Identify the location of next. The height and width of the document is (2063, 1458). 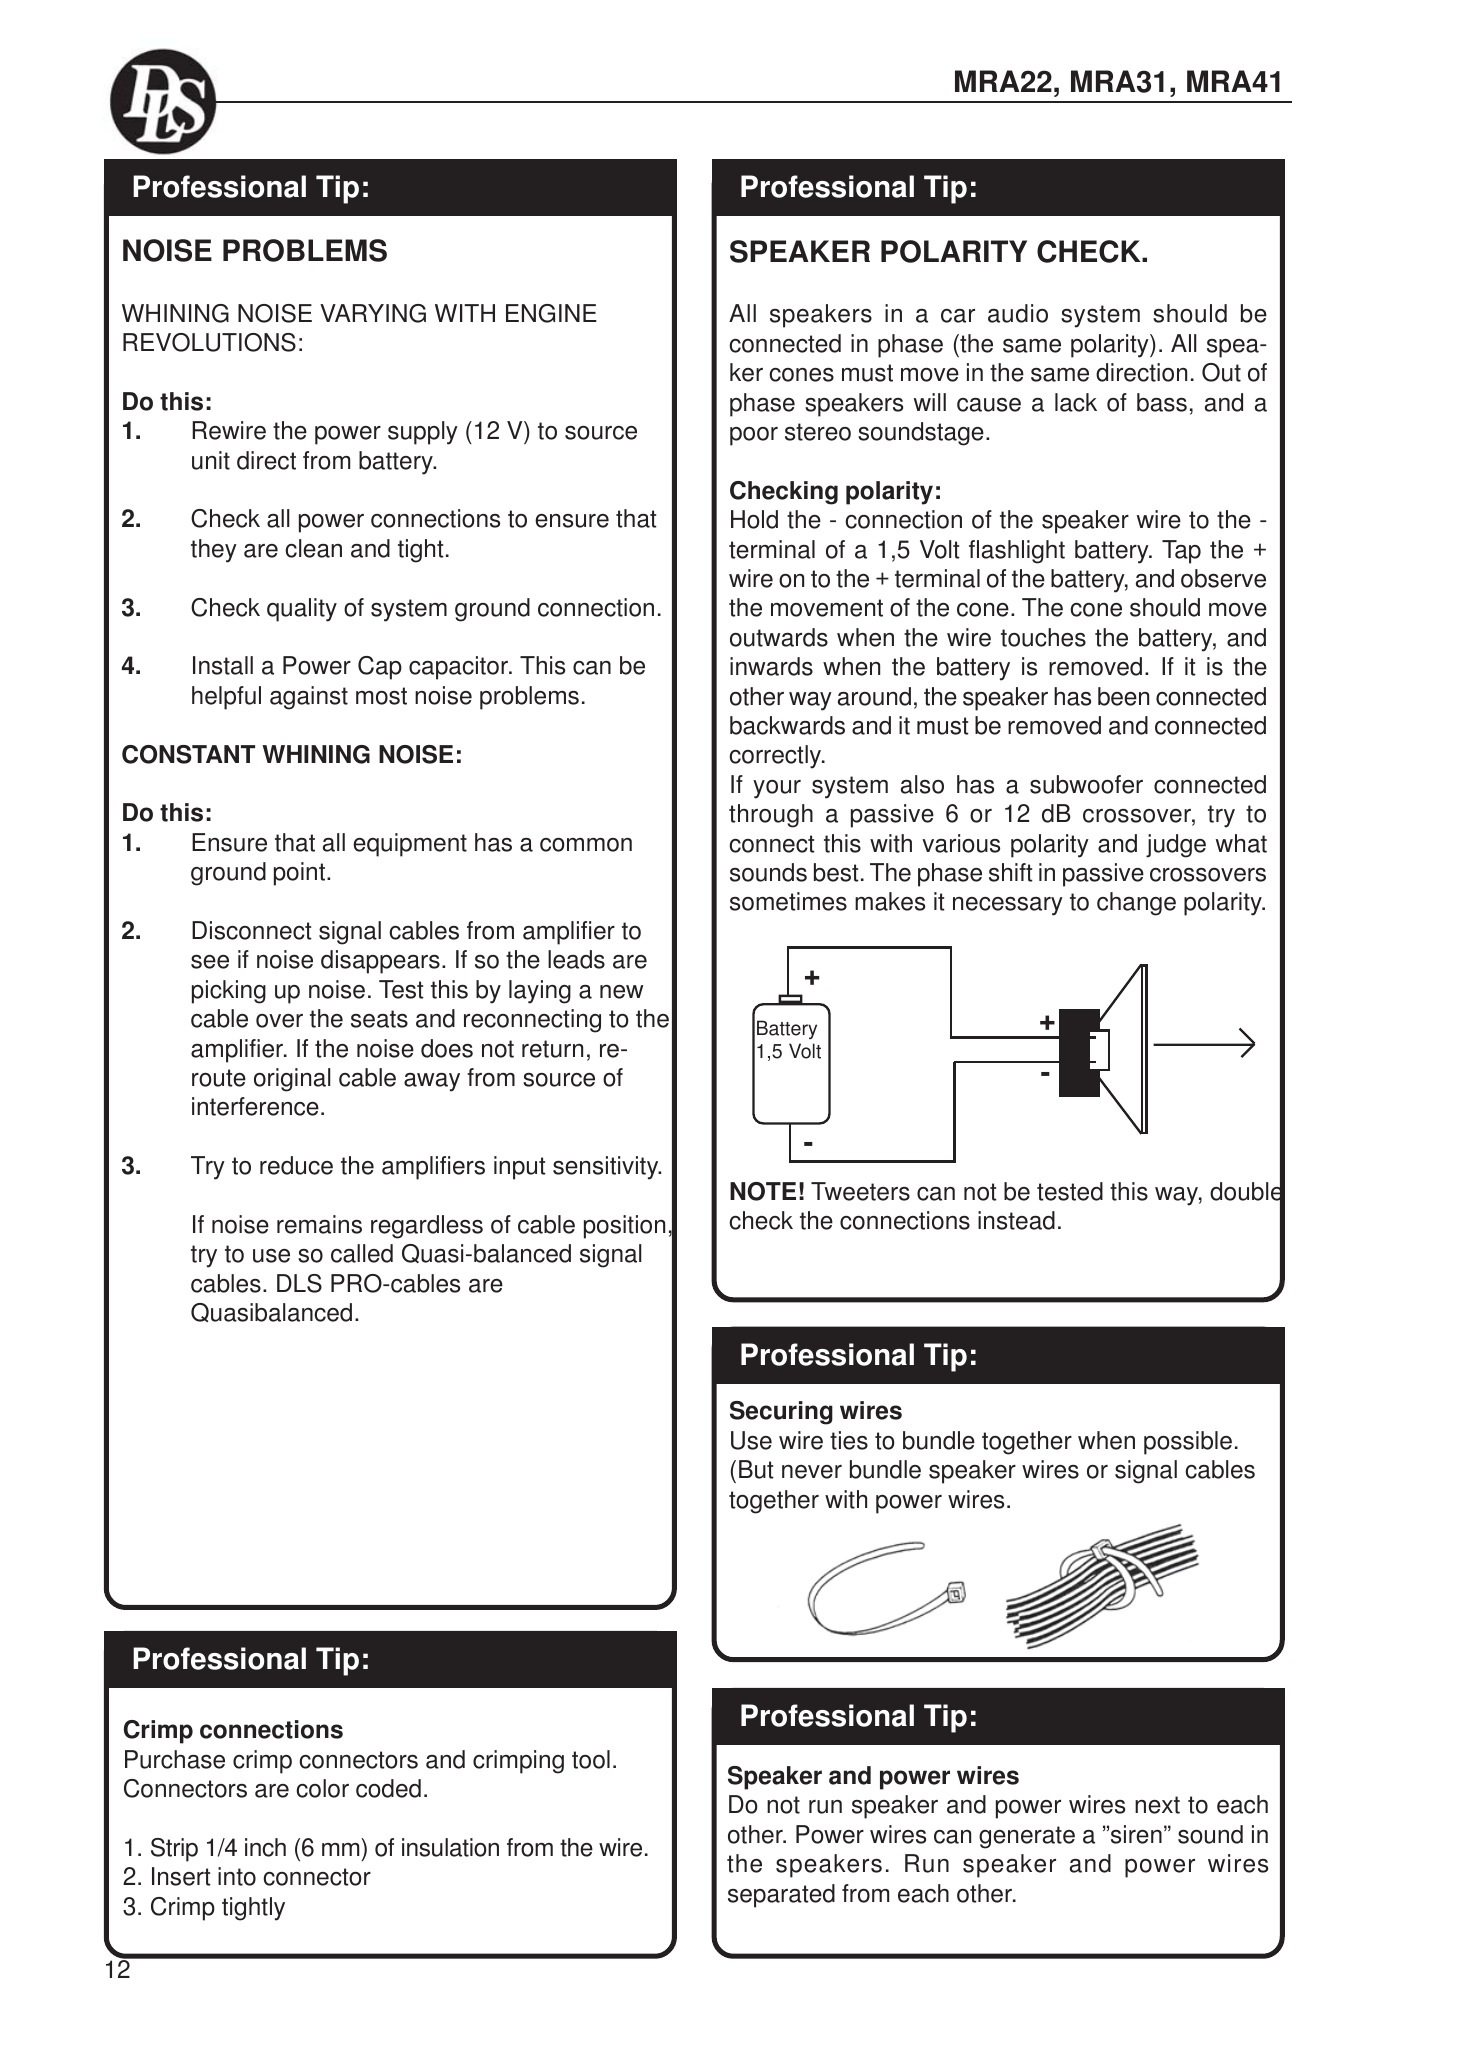
(1157, 1805).
